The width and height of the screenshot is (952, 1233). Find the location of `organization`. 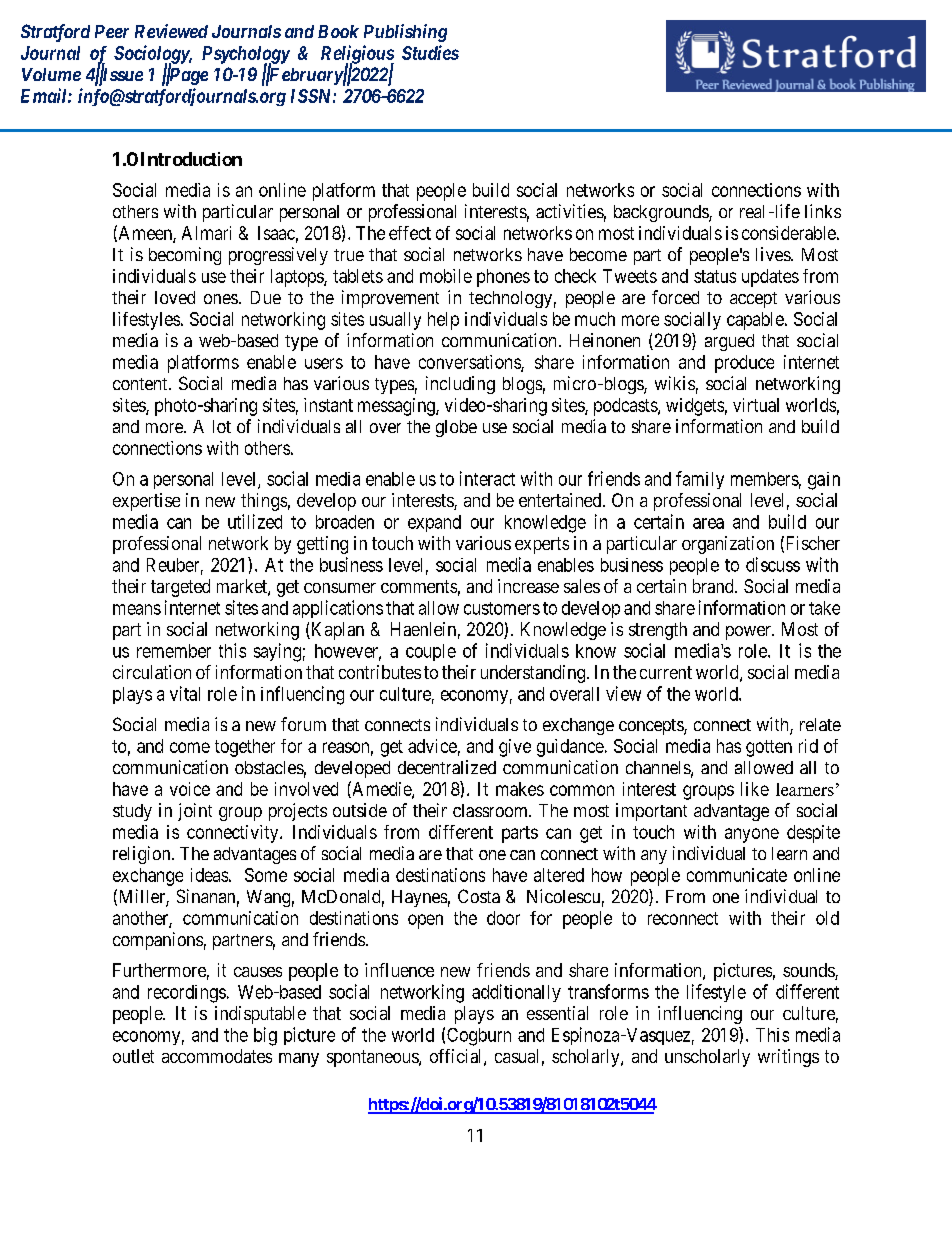

organization is located at coordinates (728, 545).
